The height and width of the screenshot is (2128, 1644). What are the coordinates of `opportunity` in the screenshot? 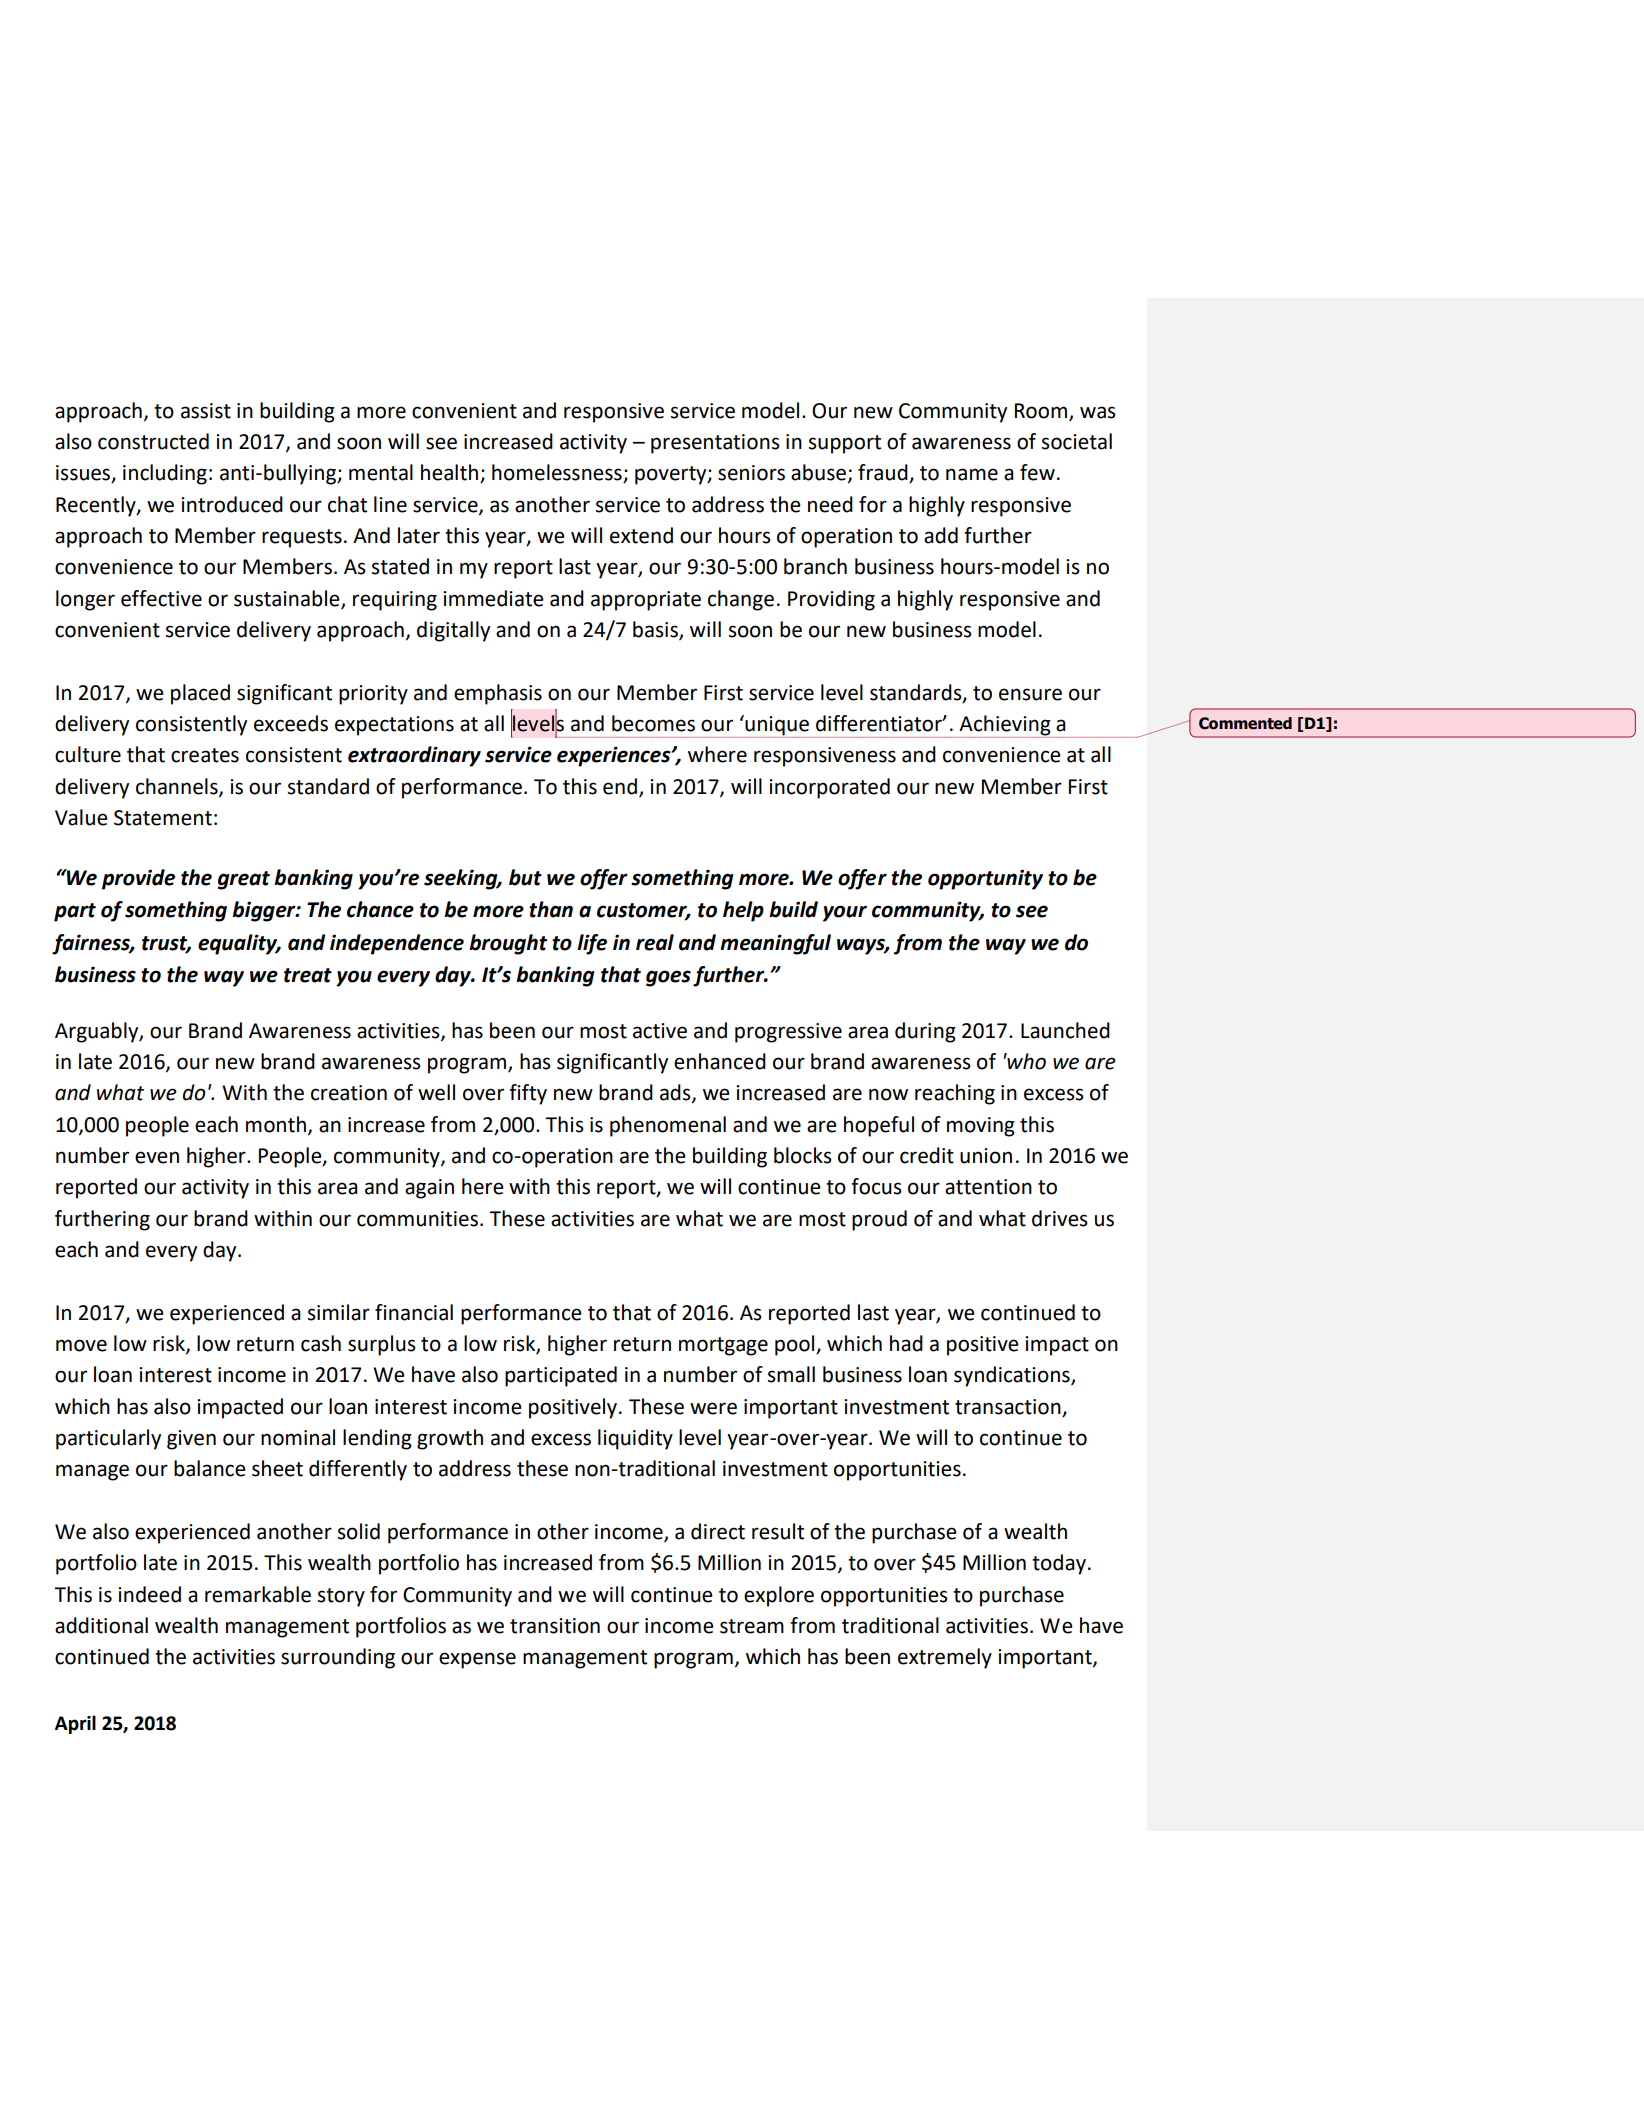 It's located at (985, 879).
